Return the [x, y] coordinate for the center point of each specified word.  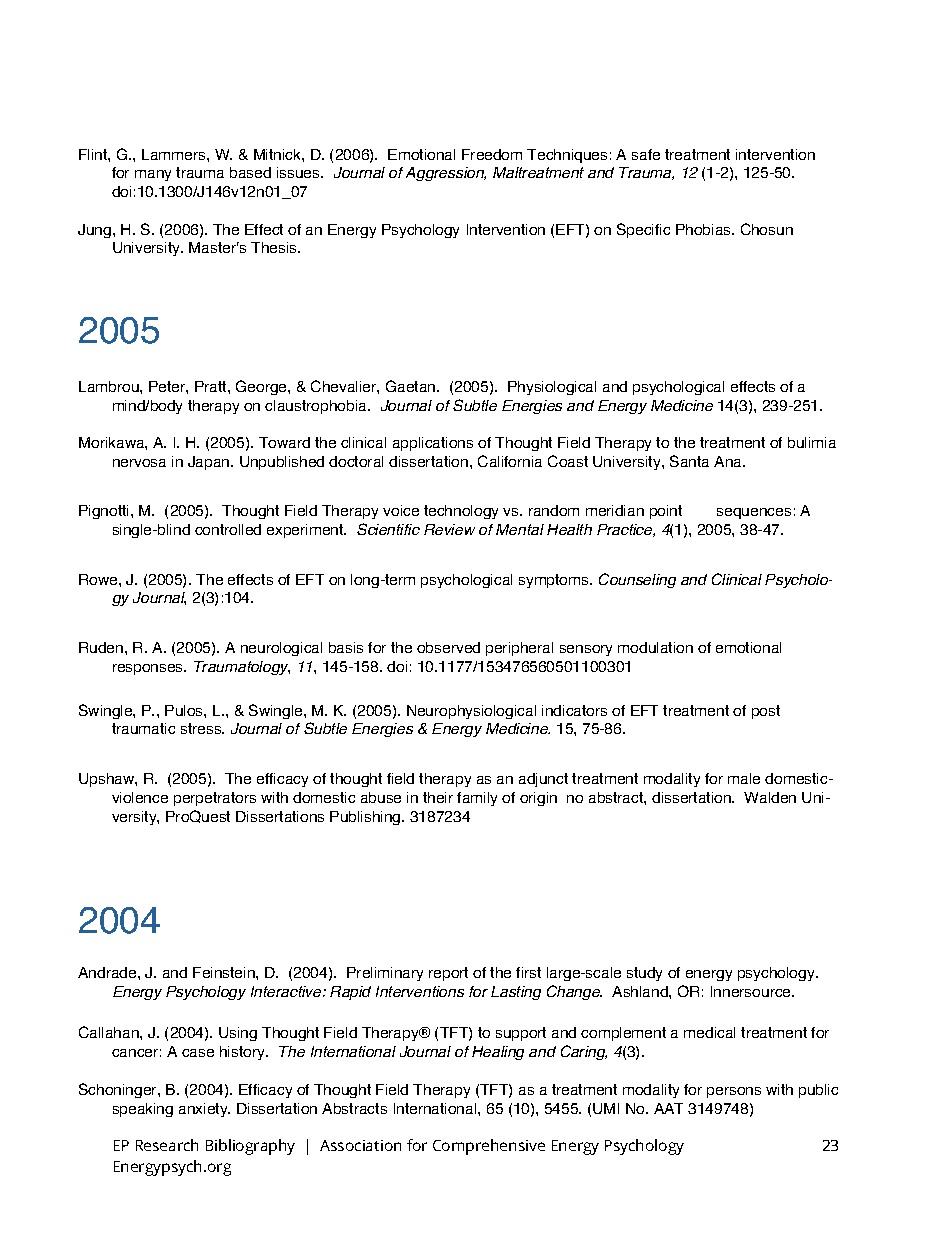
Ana [729, 461]
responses [149, 669]
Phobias [704, 229]
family [477, 799]
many [153, 175]
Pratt [212, 386]
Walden [770, 797]
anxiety [204, 1110]
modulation [655, 647]
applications [433, 444]
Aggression [446, 174]
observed [448, 647]
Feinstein [225, 972]
